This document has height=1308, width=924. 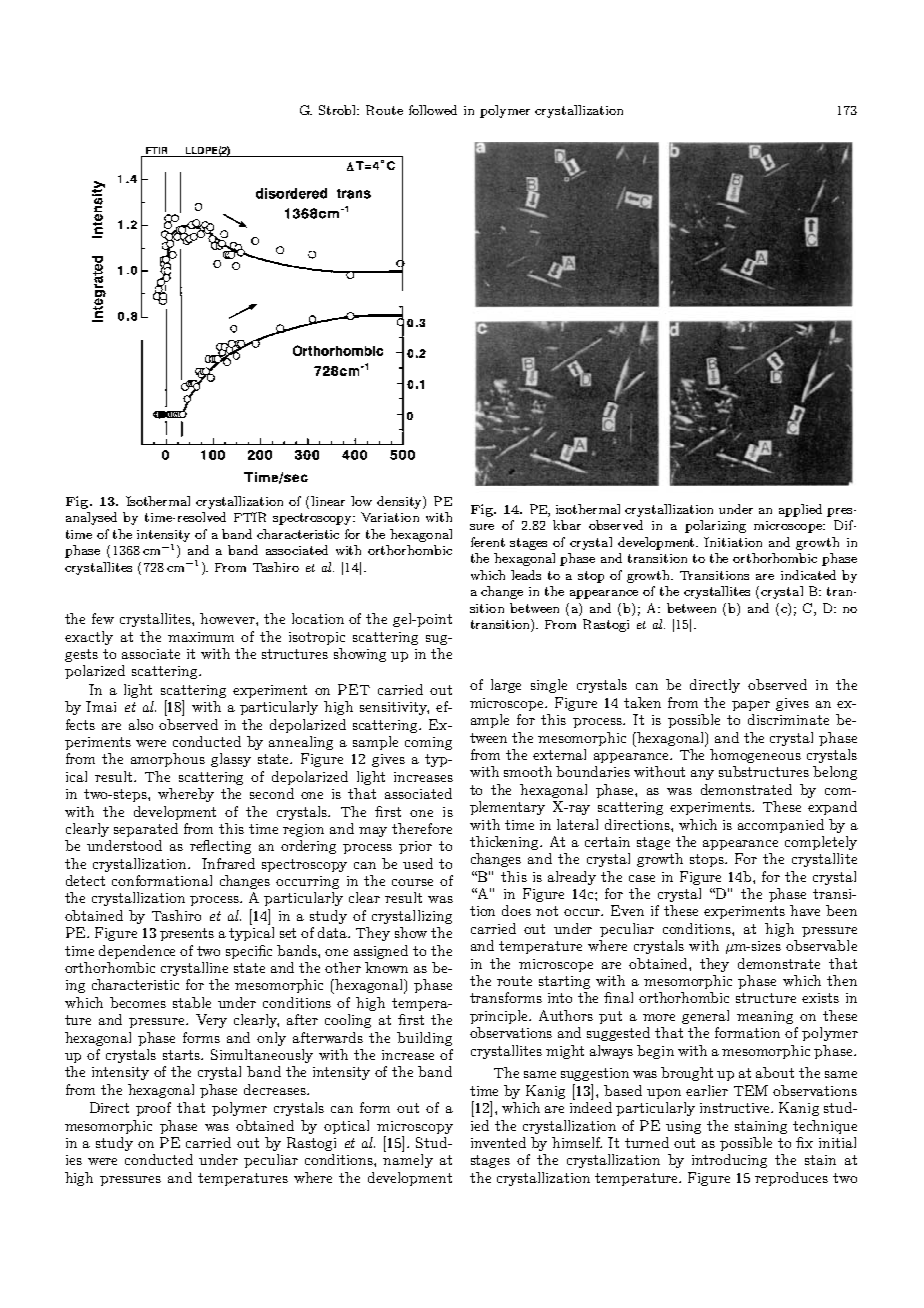 I want to click on polarizing, so click(x=715, y=526).
